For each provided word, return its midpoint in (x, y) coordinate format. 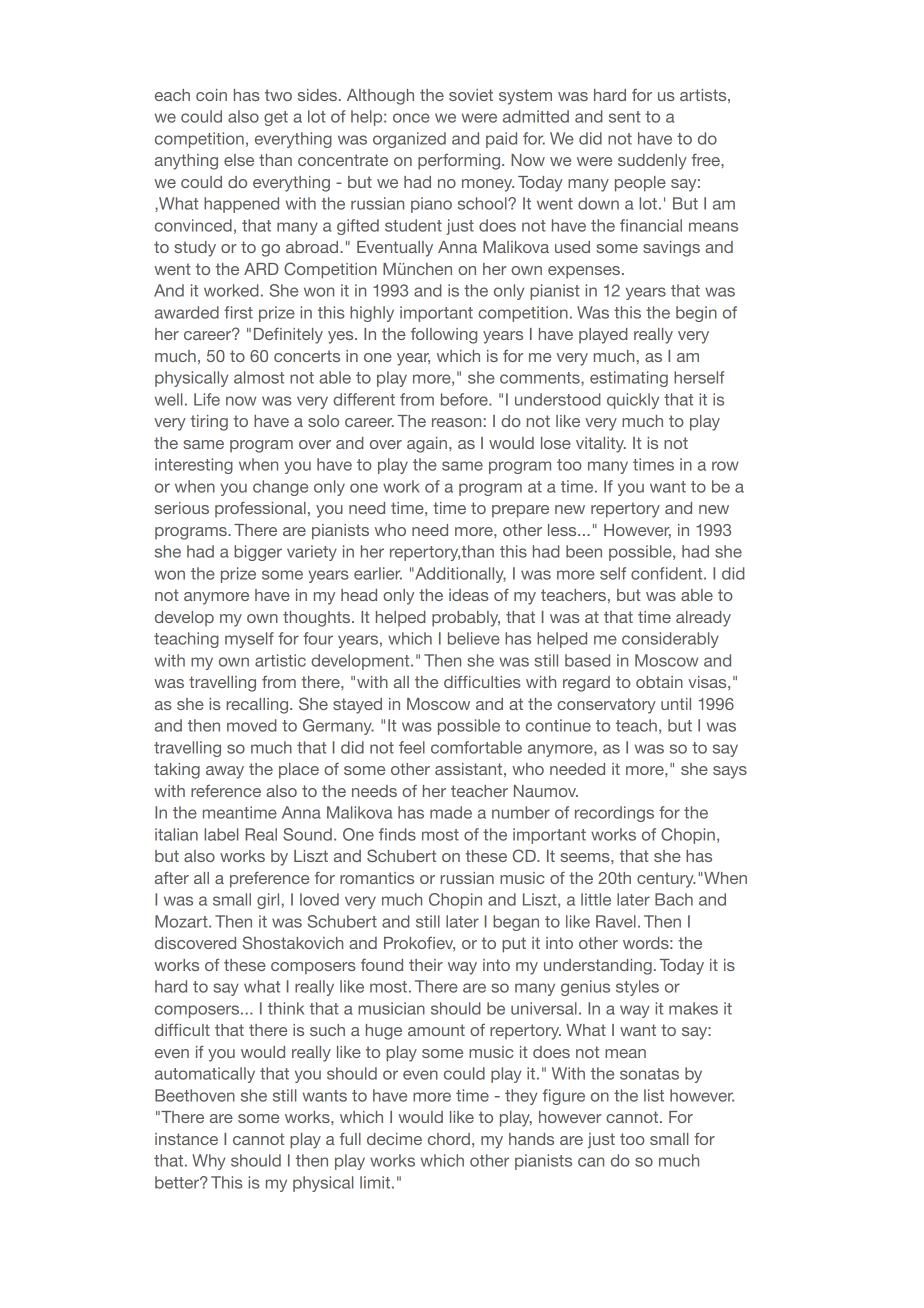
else (239, 160)
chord (449, 1139)
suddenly (652, 162)
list (654, 1095)
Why (208, 1162)
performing (460, 162)
